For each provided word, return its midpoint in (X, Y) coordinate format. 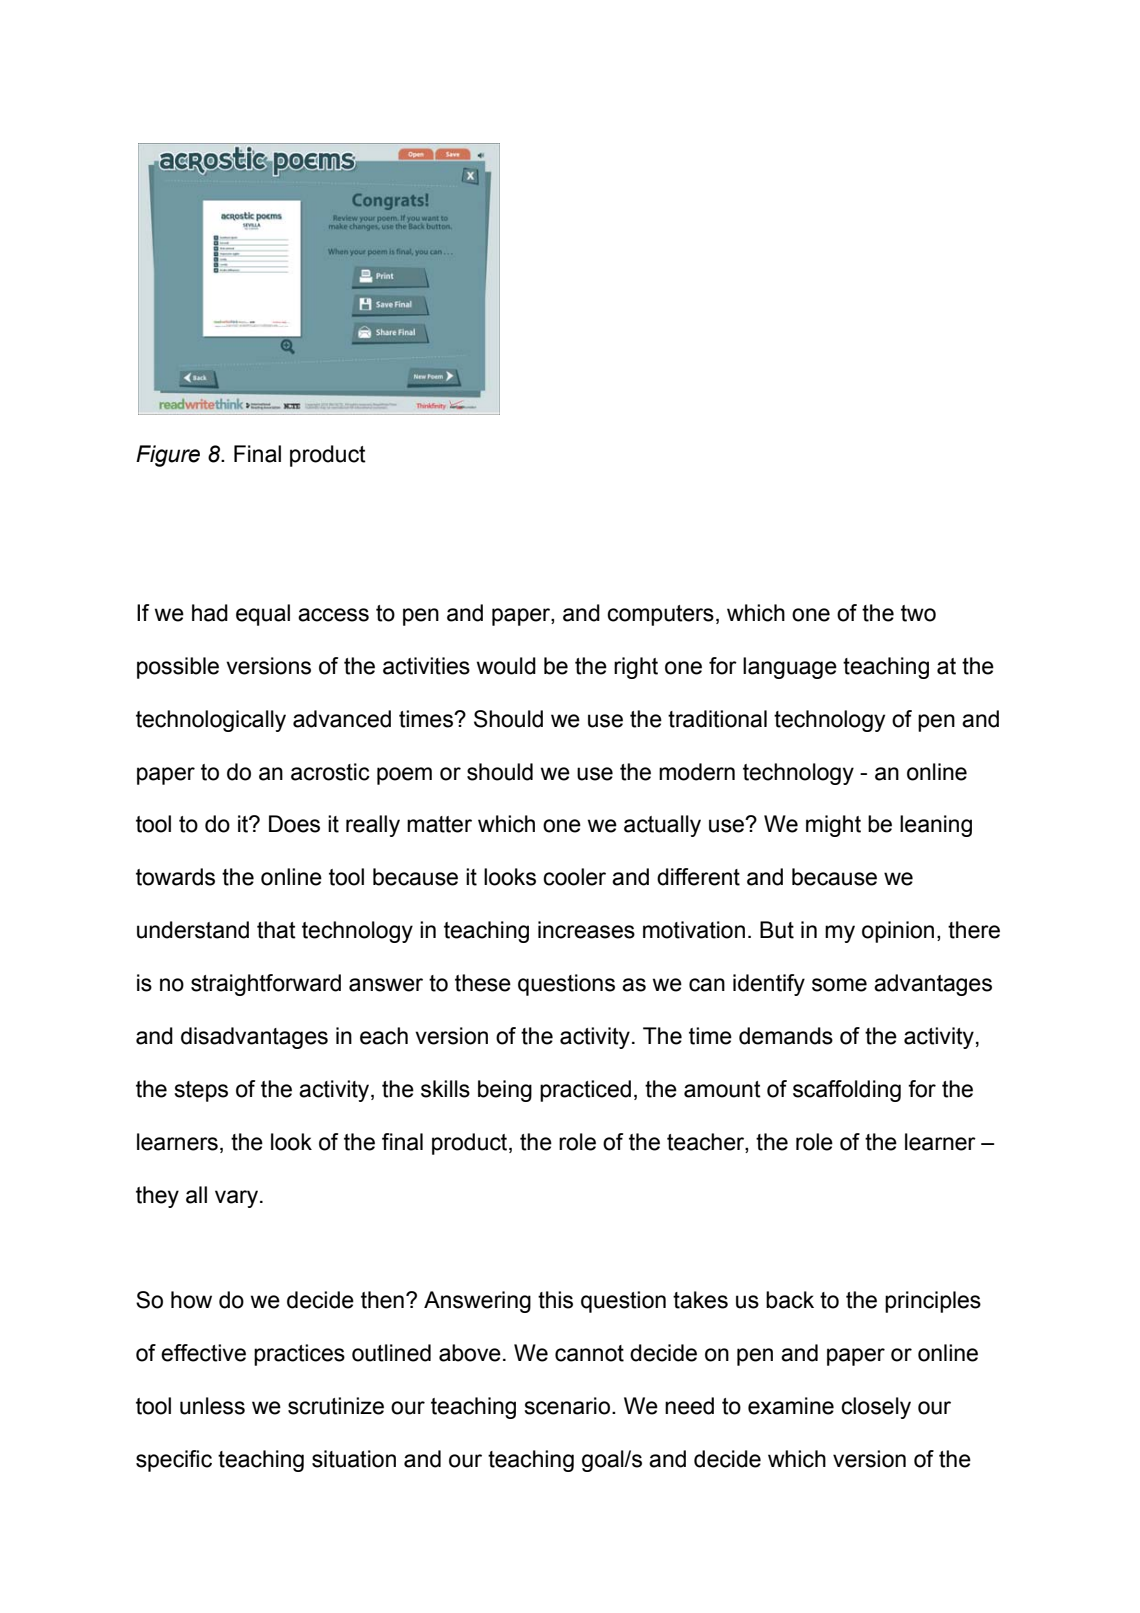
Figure (168, 456)
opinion (898, 932)
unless (212, 1406)
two (918, 613)
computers (660, 615)
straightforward (266, 985)
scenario (567, 1406)
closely (876, 1408)
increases (586, 930)
